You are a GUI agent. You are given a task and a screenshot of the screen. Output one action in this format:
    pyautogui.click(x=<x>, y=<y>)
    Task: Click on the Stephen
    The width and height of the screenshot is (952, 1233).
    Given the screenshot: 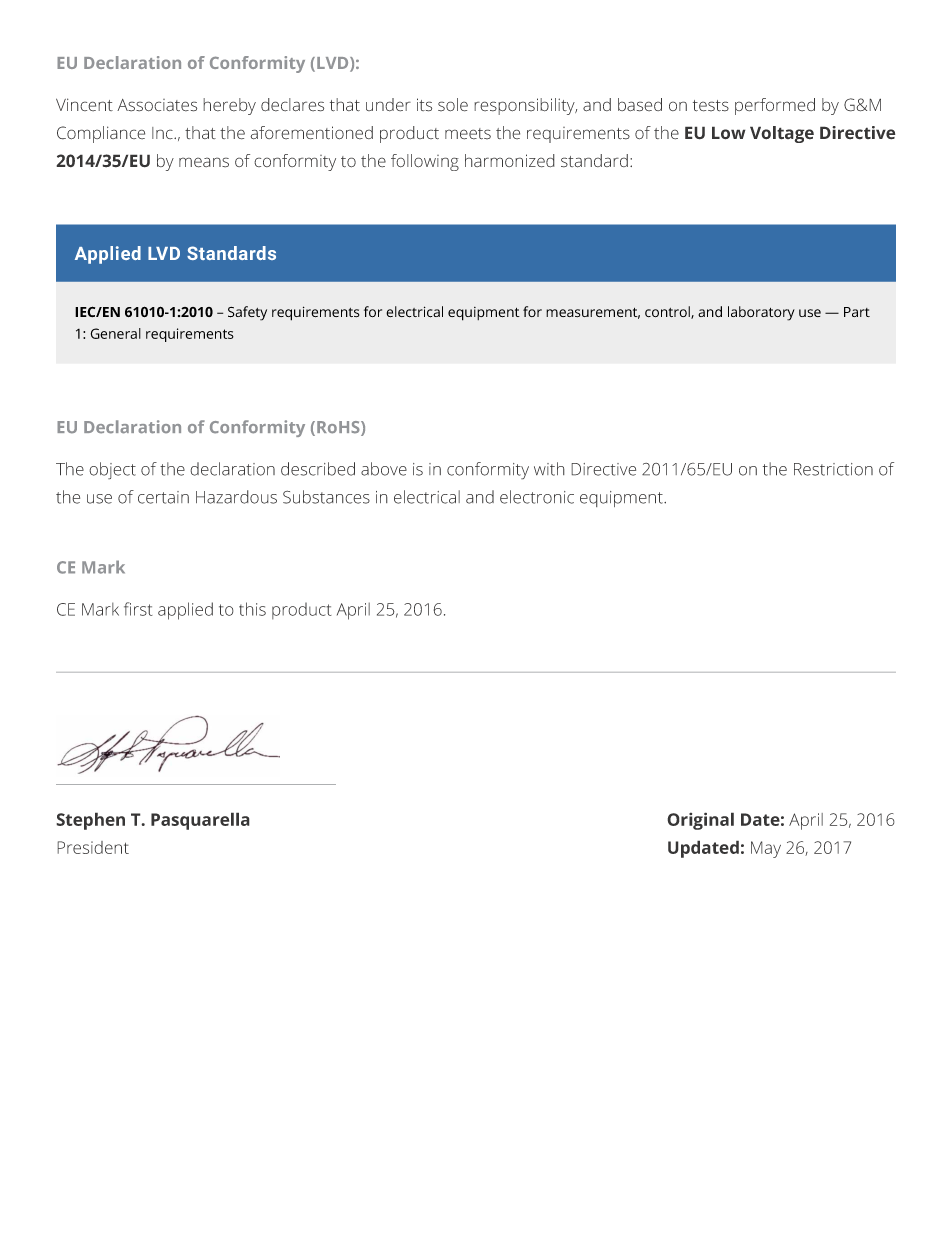 What is the action you would take?
    pyautogui.click(x=90, y=821)
